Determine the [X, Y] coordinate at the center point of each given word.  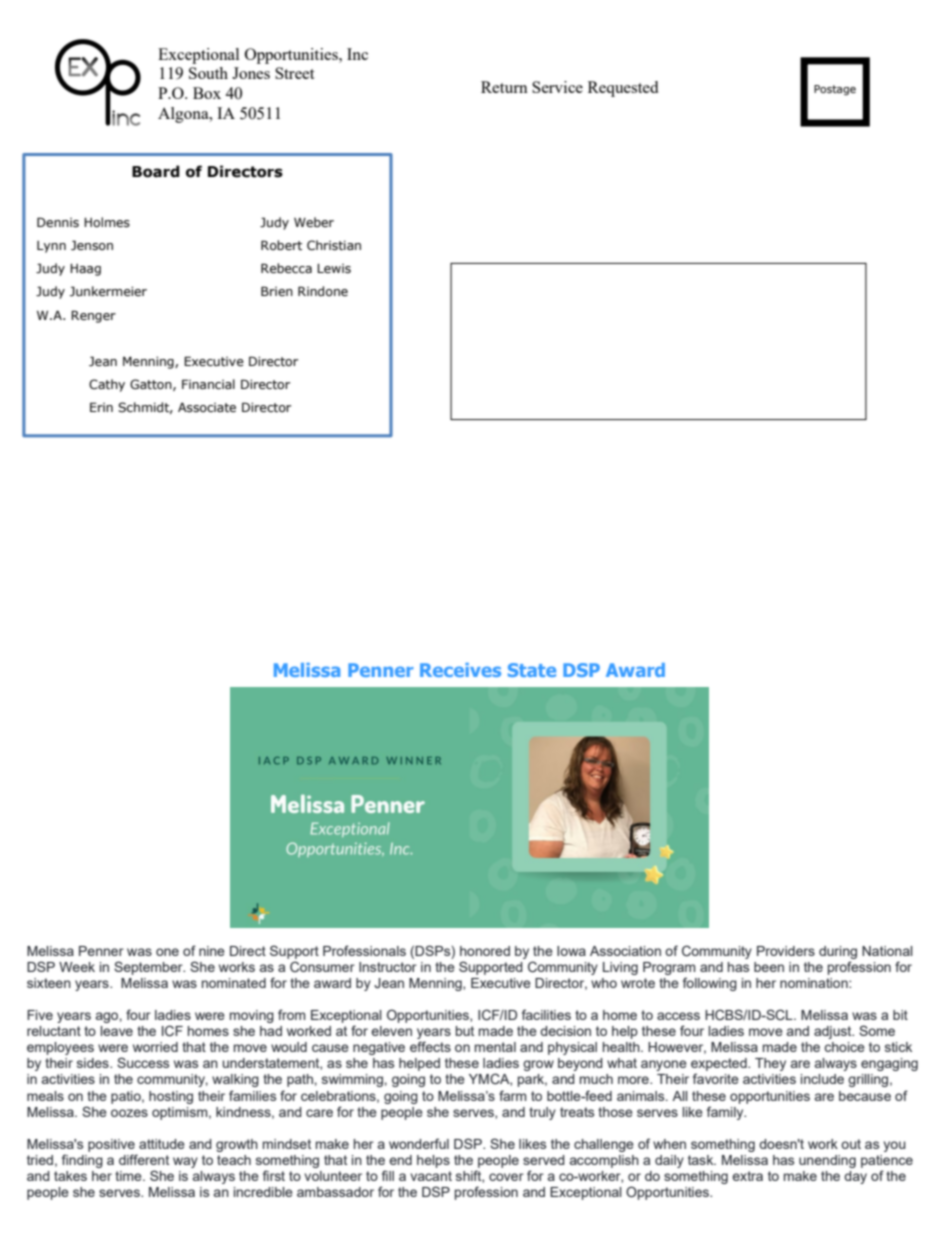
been [769, 967]
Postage [835, 90]
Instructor [388, 967]
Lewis [334, 269]
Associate [207, 407]
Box [207, 93]
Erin [101, 407]
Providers [786, 951]
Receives [460, 670]
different [144, 1159]
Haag [85, 270]
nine [212, 951]
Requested [623, 89]
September [149, 968]
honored [485, 951]
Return [504, 87]
